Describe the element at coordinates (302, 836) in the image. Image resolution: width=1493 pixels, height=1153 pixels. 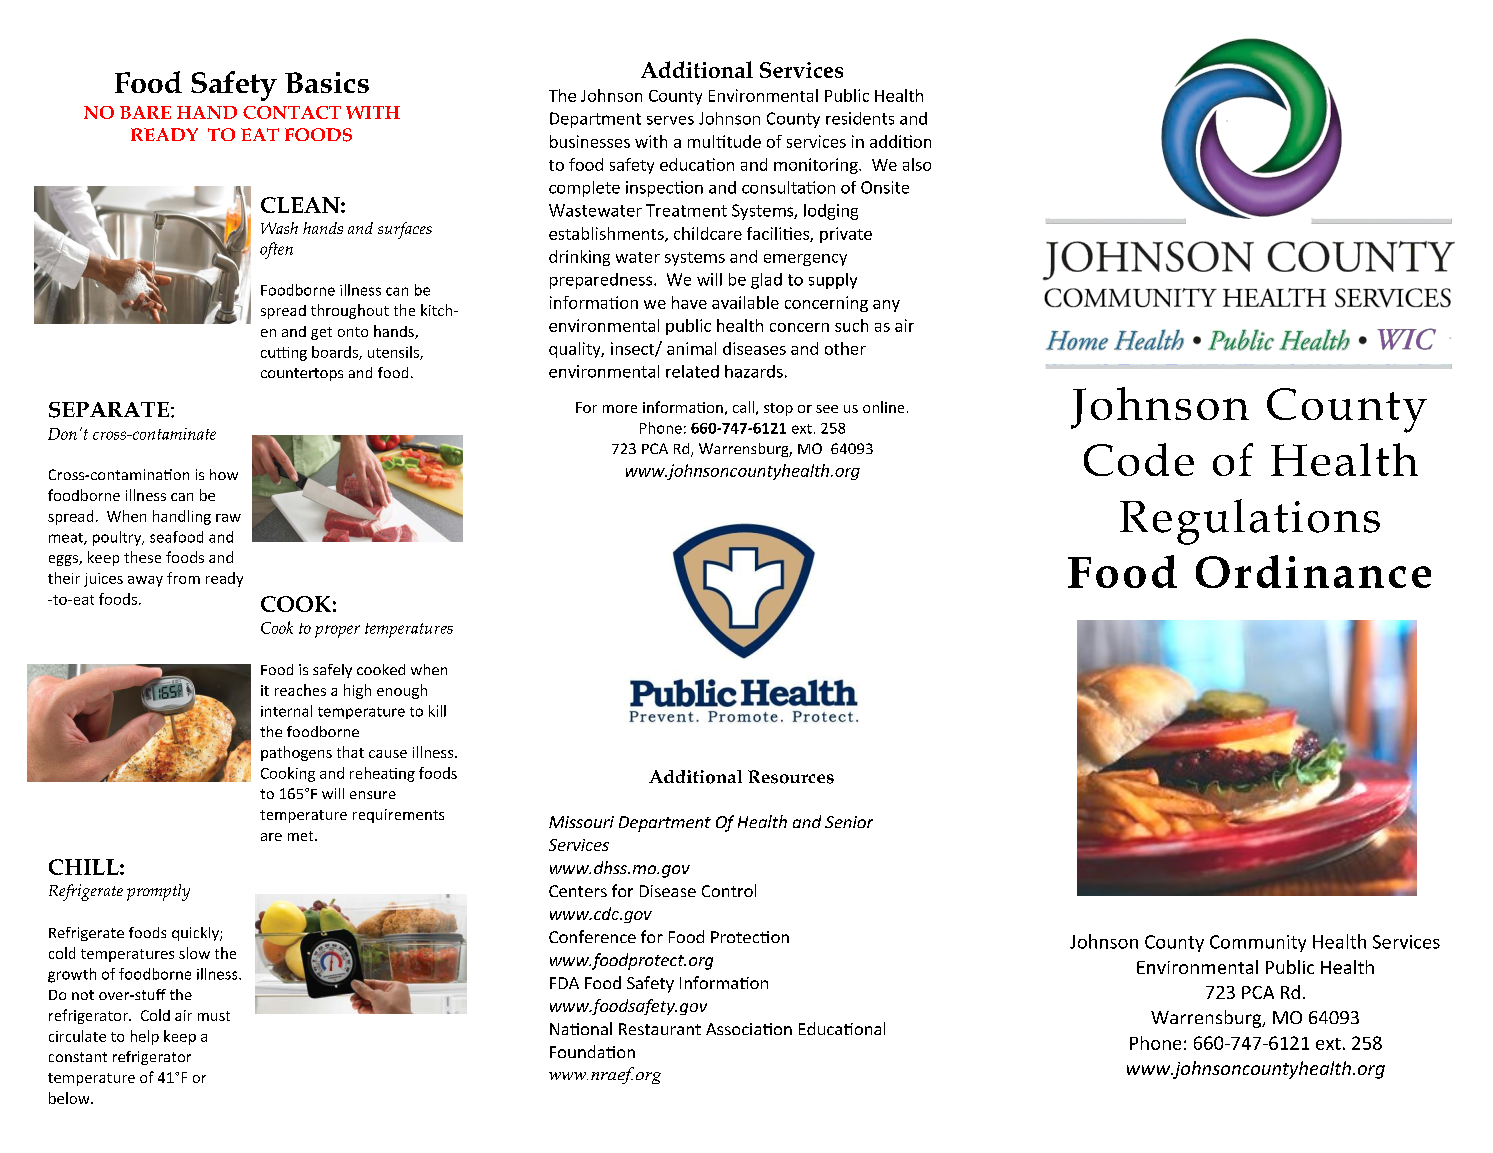
I see `met` at that location.
